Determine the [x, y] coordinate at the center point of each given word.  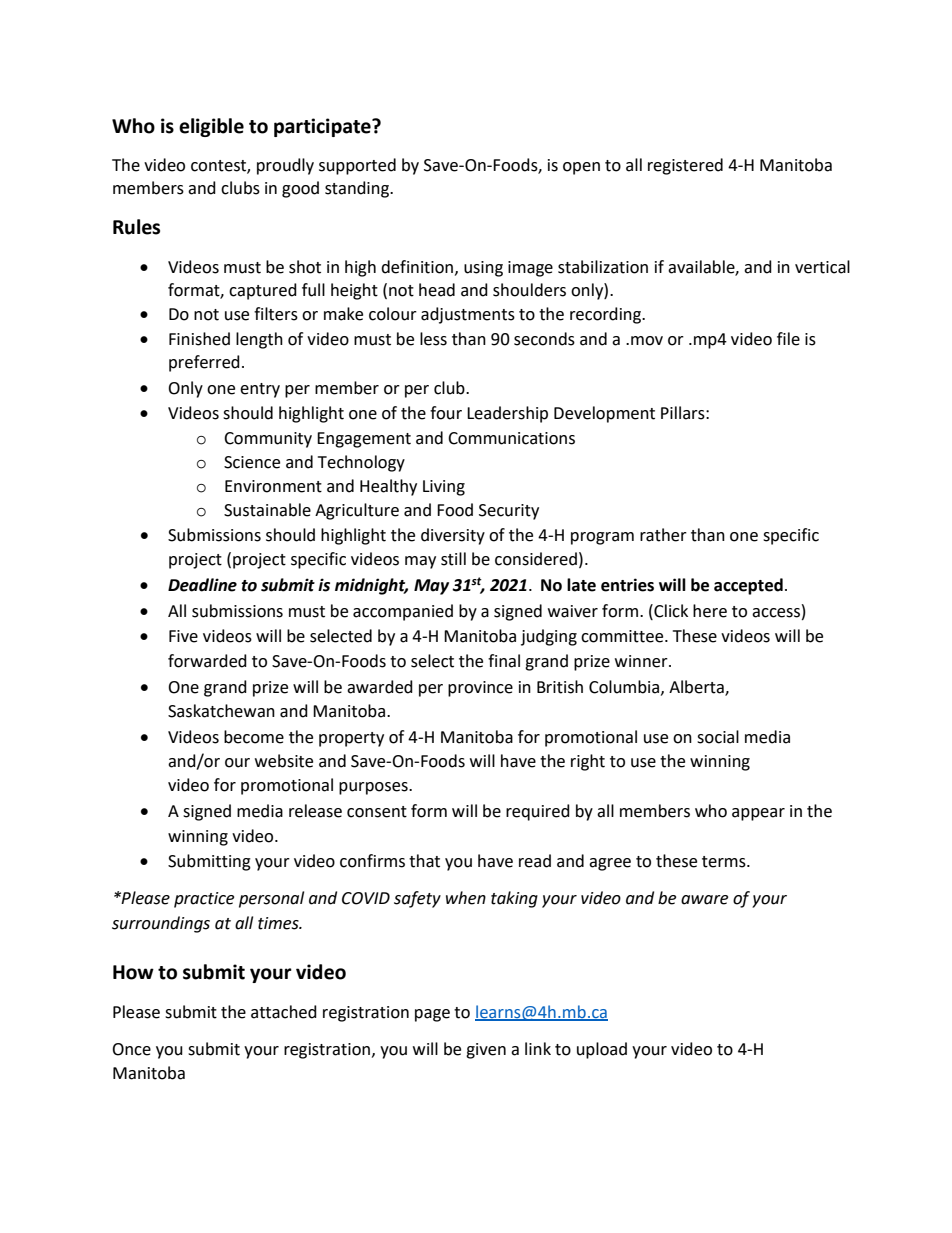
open [581, 168]
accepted [748, 586]
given [486, 1051]
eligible [211, 127]
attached [284, 1012]
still [453, 559]
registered [685, 166]
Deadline [202, 585]
